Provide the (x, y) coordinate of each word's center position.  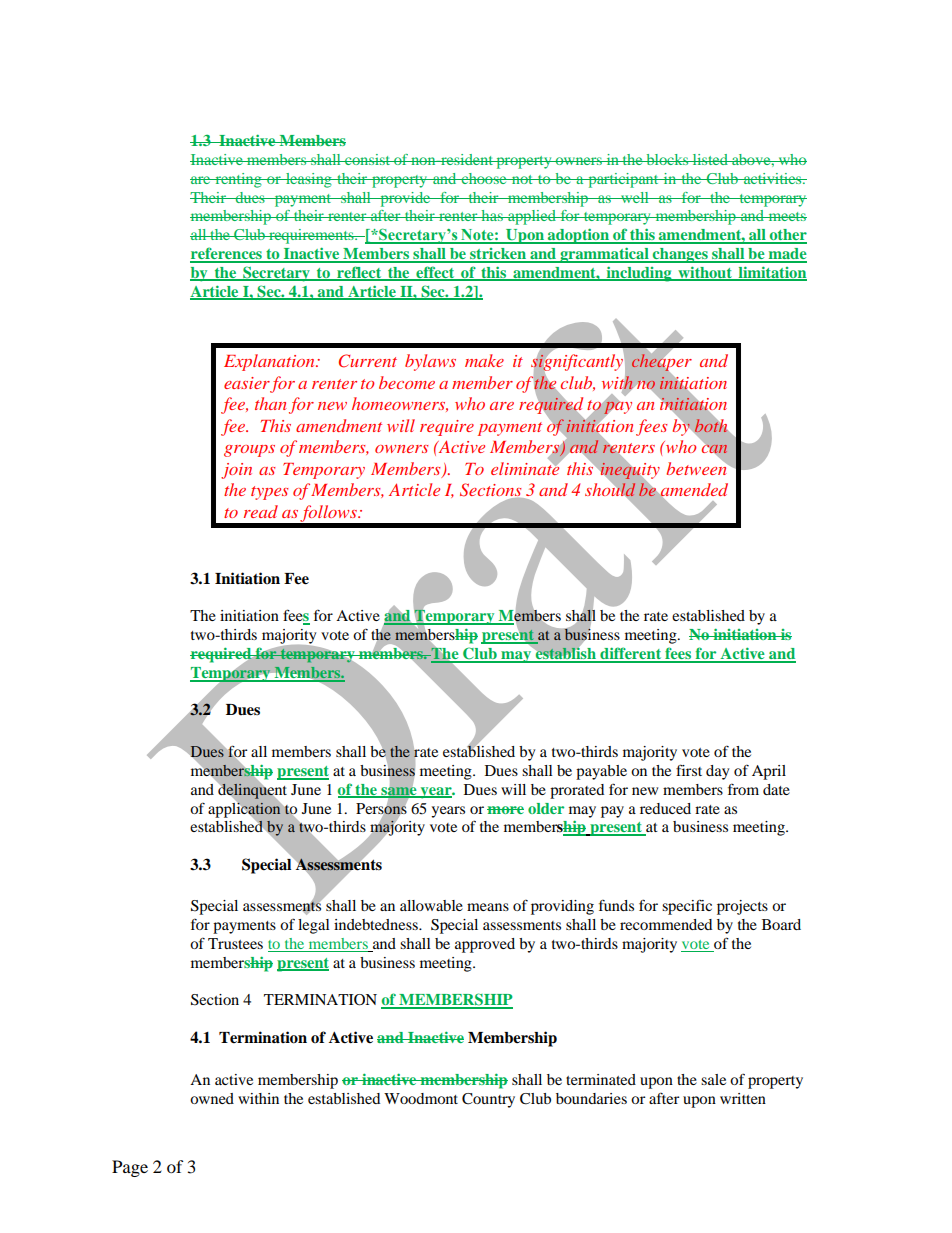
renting (238, 180)
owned (212, 1098)
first (689, 770)
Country (488, 1100)
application (244, 810)
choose (484, 178)
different (631, 654)
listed (710, 159)
